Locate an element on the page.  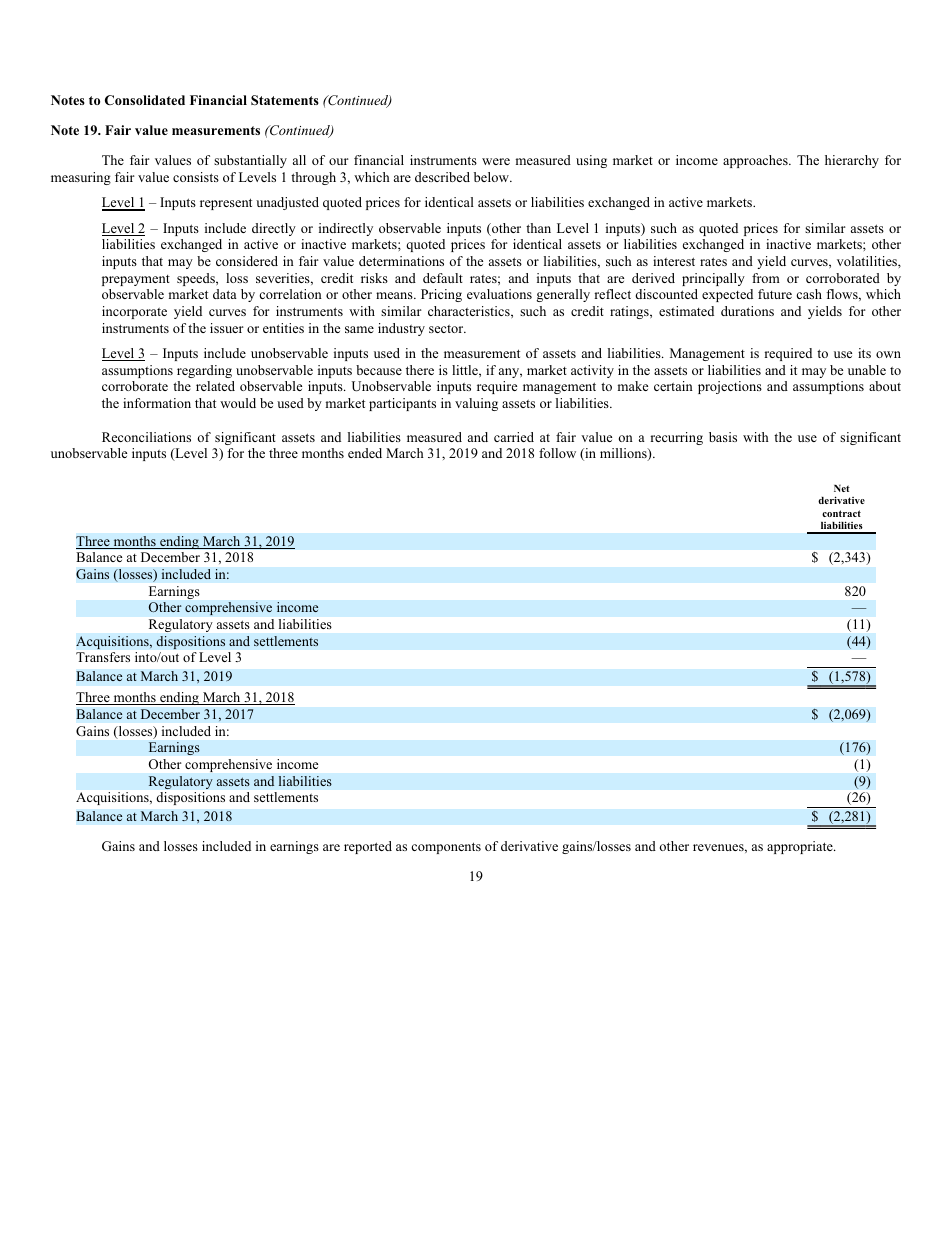
Net is located at coordinates (842, 488).
